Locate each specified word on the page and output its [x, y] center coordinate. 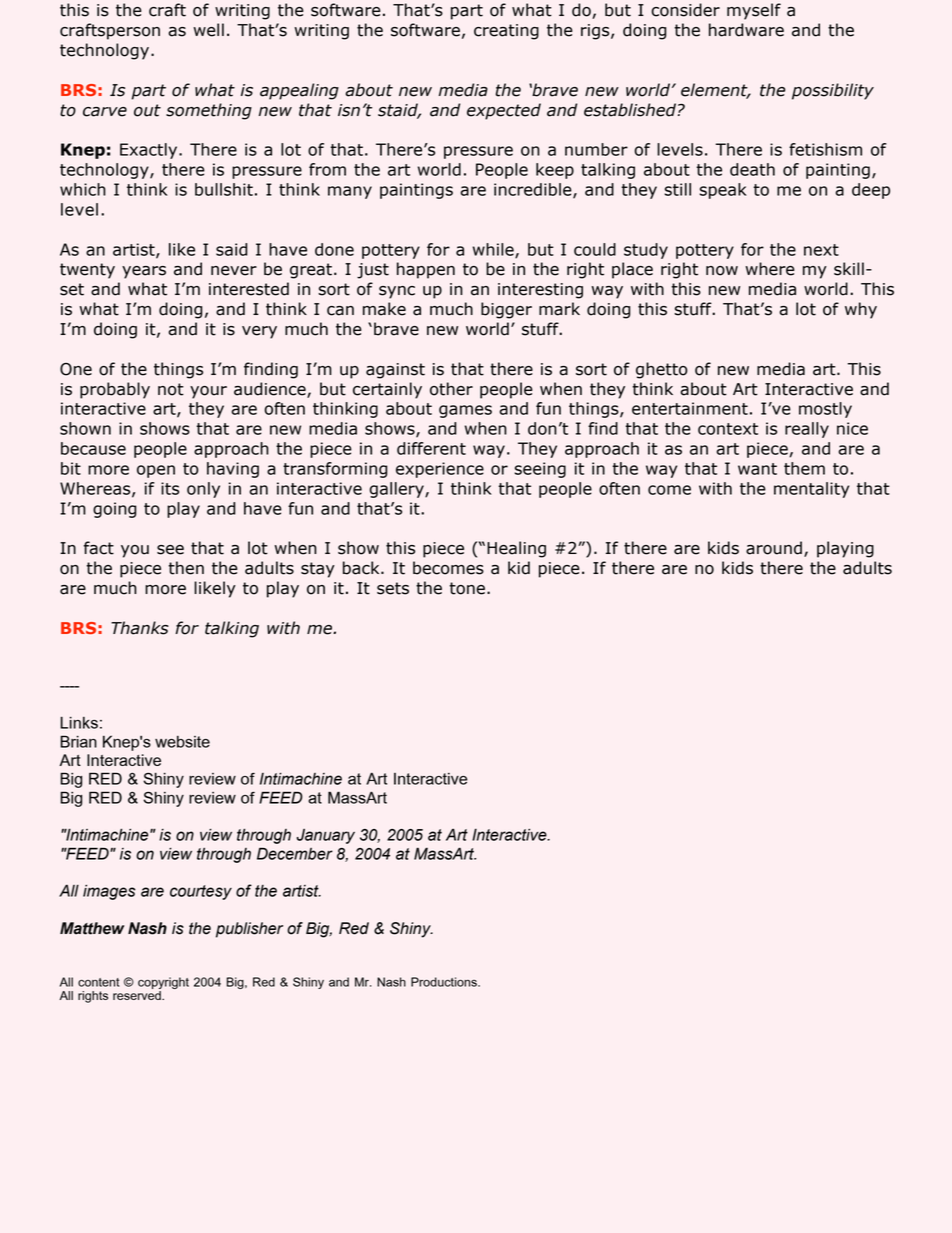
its [170, 488]
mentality [811, 490]
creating [506, 32]
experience [440, 470]
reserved [138, 995]
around [774, 548]
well [208, 30]
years [144, 272]
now [722, 271]
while [494, 250]
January [326, 836]
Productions [445, 982]
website [182, 742]
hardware [746, 30]
